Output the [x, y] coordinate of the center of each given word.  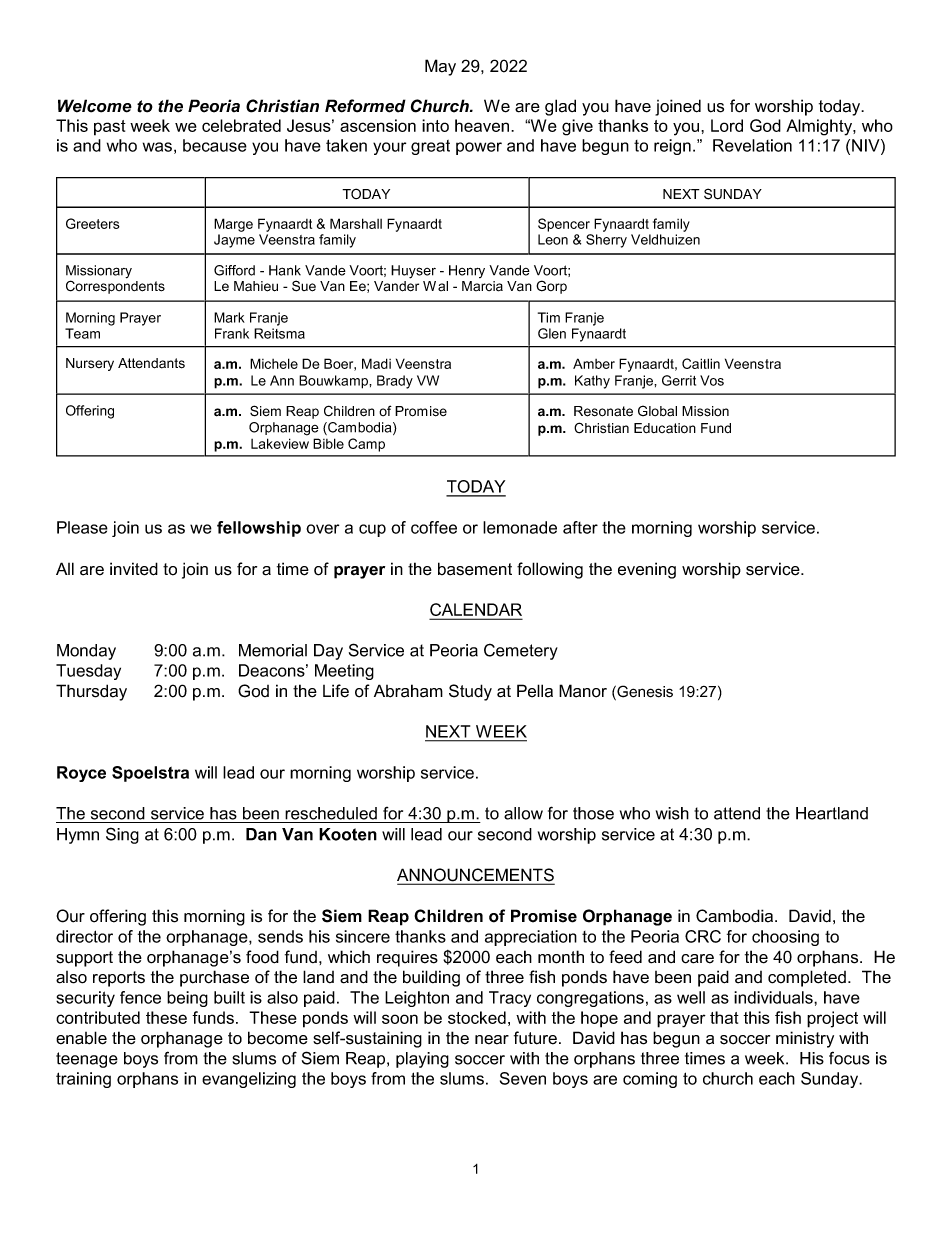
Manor [583, 691]
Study [470, 692]
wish [672, 813]
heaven [483, 125]
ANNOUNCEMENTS [475, 876]
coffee [434, 527]
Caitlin [701, 363]
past [110, 128]
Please [82, 527]
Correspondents [115, 287]
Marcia [482, 286]
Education [665, 428]
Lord [727, 125]
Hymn [78, 836]
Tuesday [88, 672]
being [187, 999]
